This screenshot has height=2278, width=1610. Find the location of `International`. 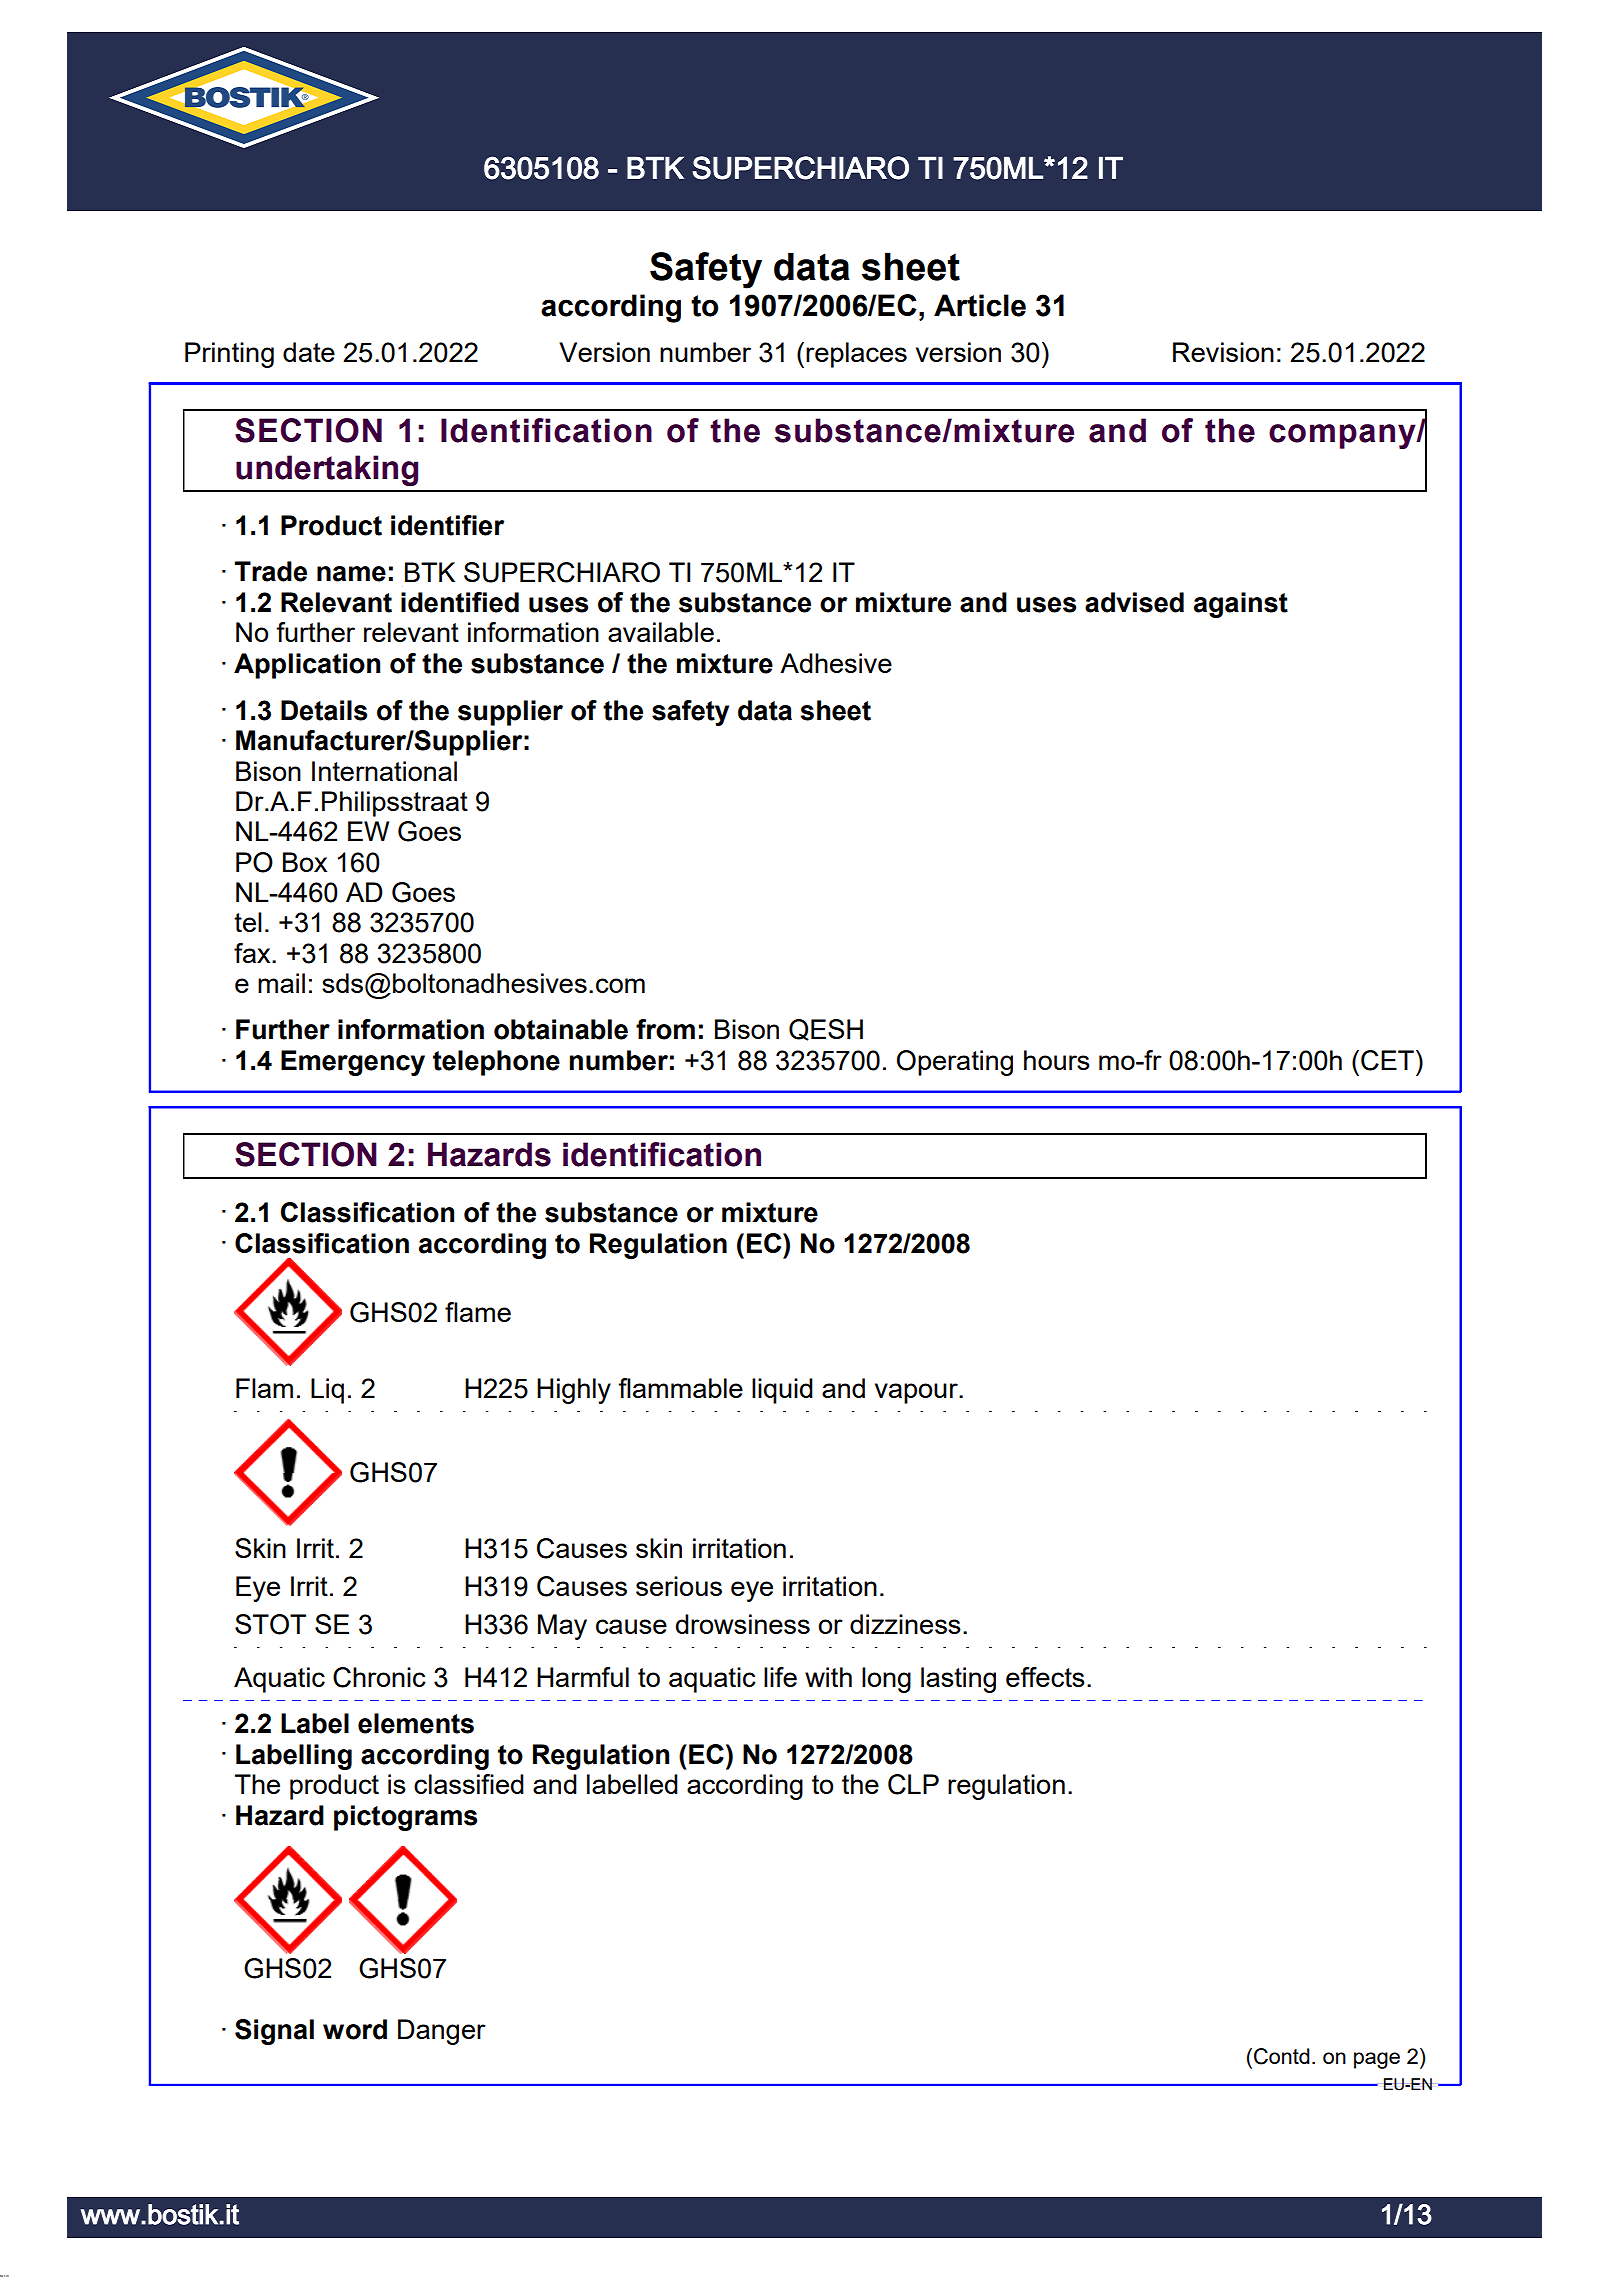

International is located at coordinates (384, 771).
